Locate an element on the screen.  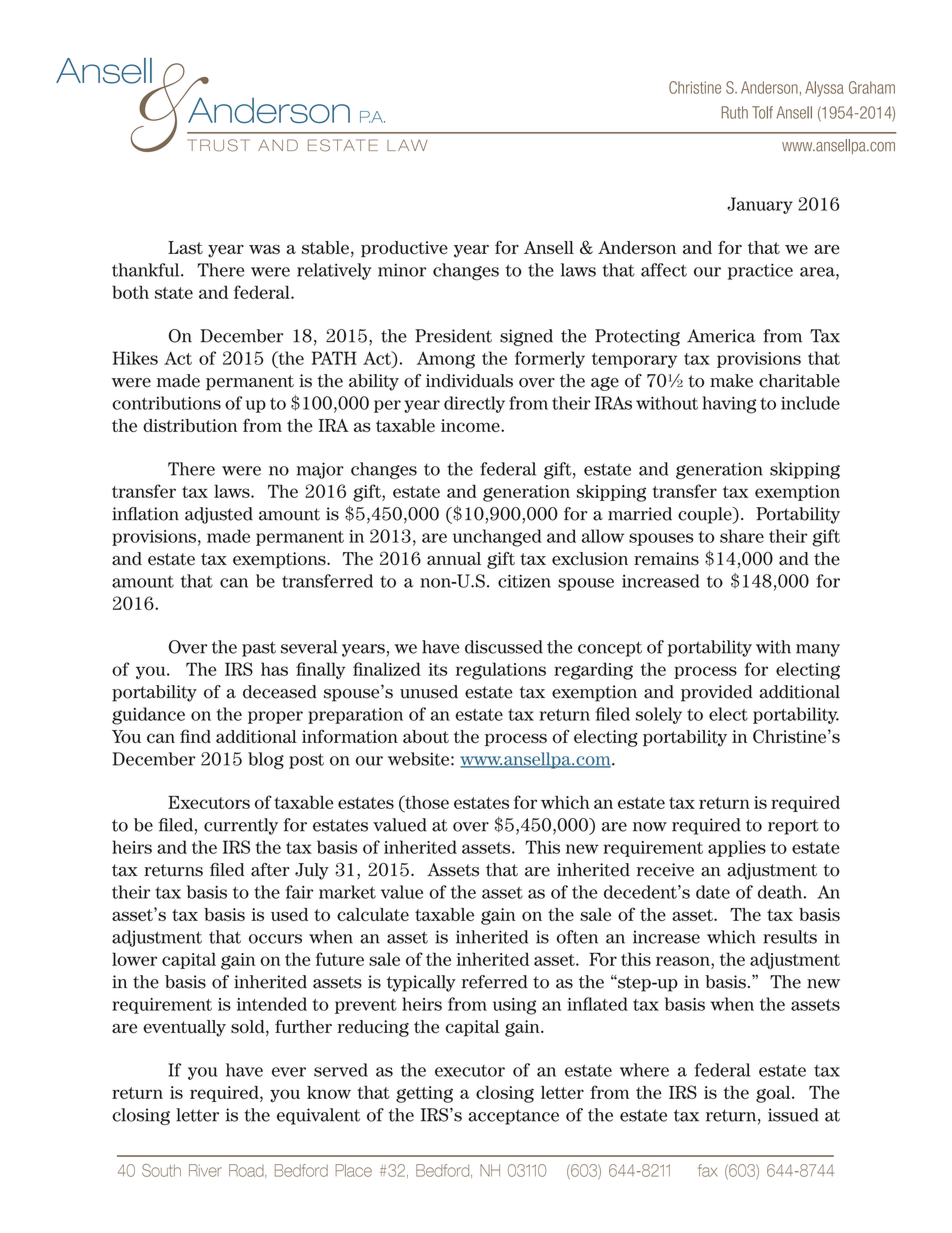
productive is located at coordinates (404, 249).
